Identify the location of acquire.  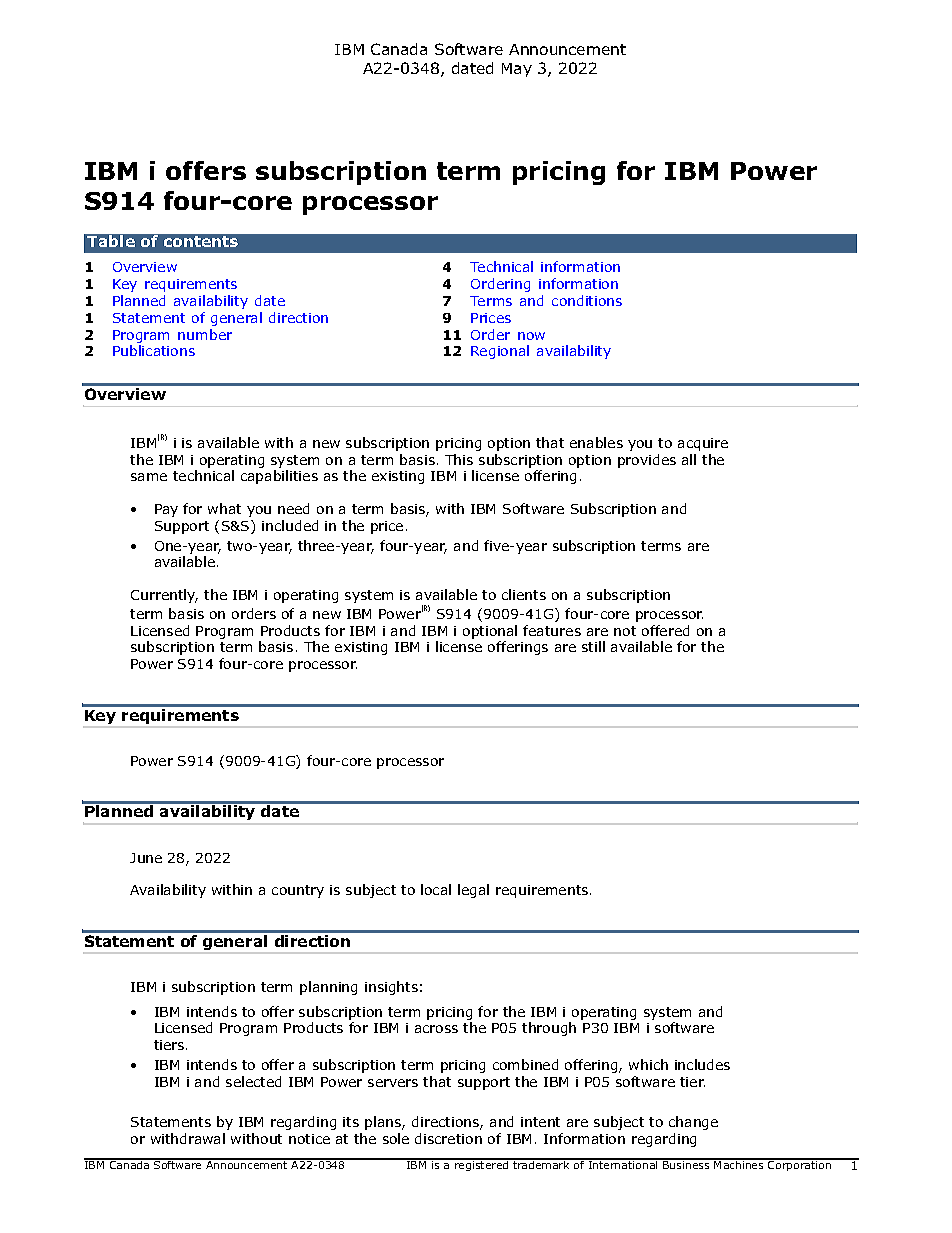
(703, 444).
